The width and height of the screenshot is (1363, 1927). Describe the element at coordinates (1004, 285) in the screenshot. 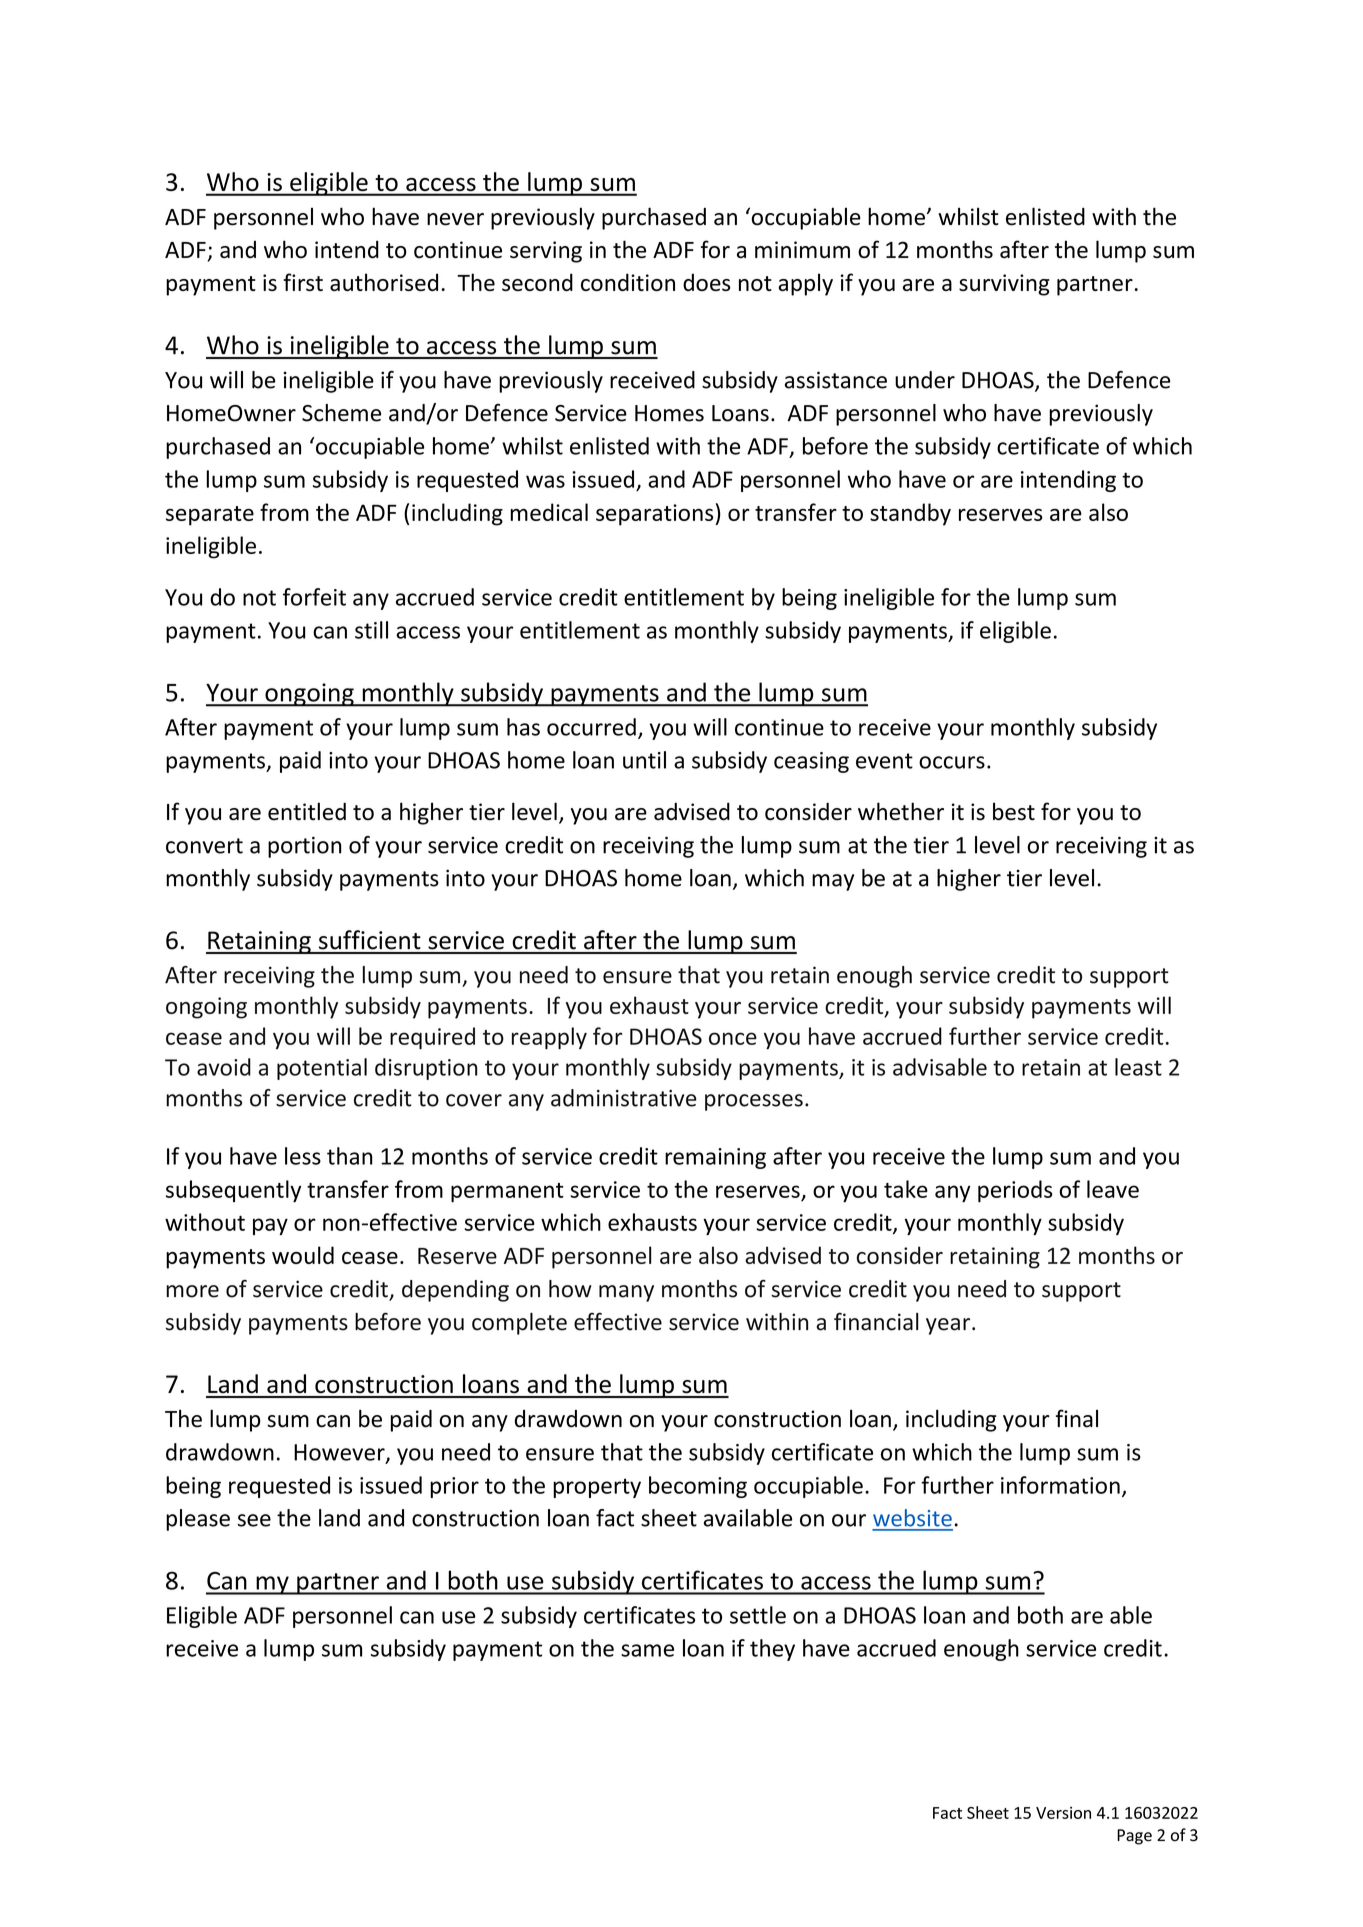

I see `surviving` at that location.
